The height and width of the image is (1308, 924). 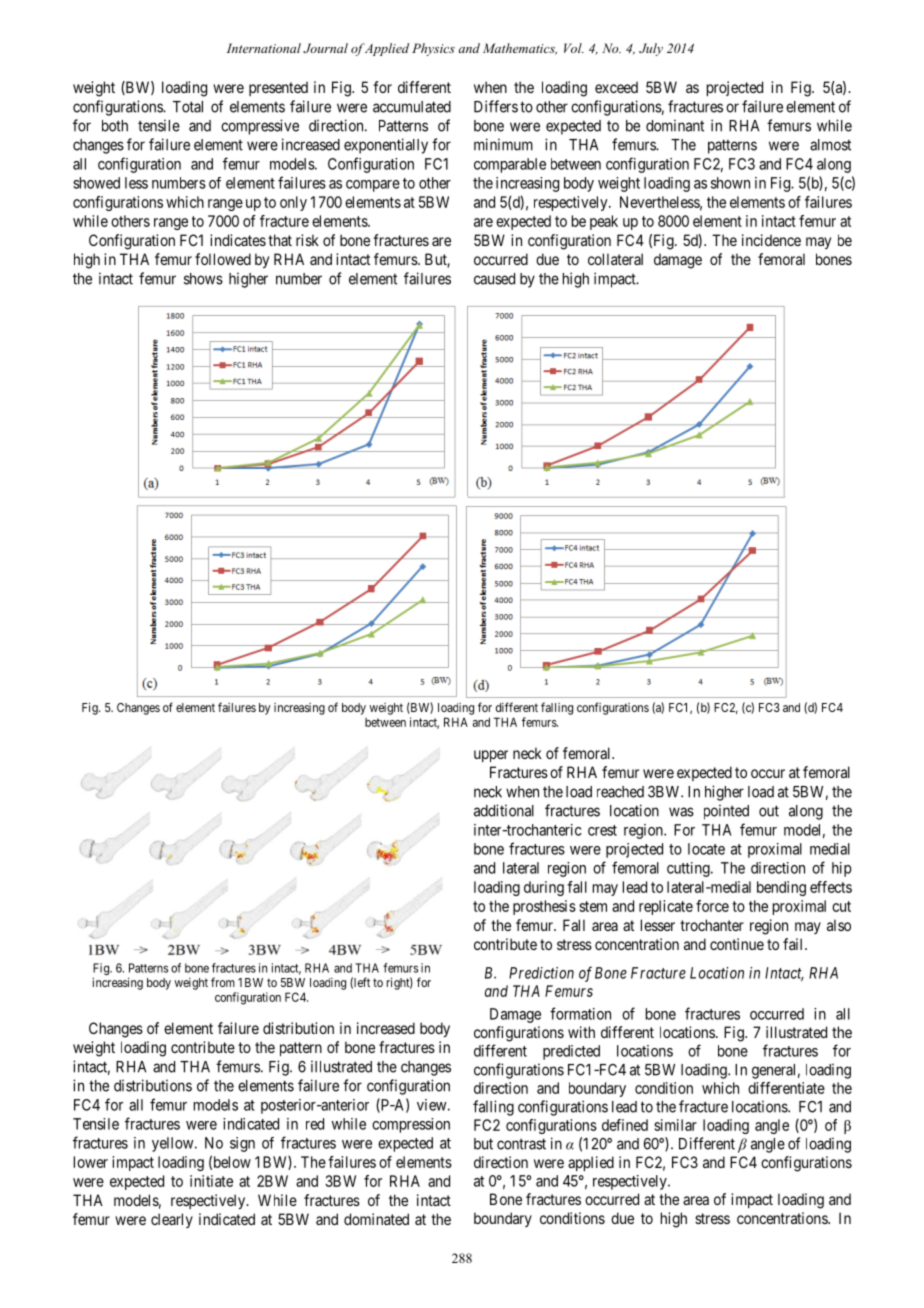 What do you see at coordinates (504, 810) in the image?
I see `additional` at bounding box center [504, 810].
